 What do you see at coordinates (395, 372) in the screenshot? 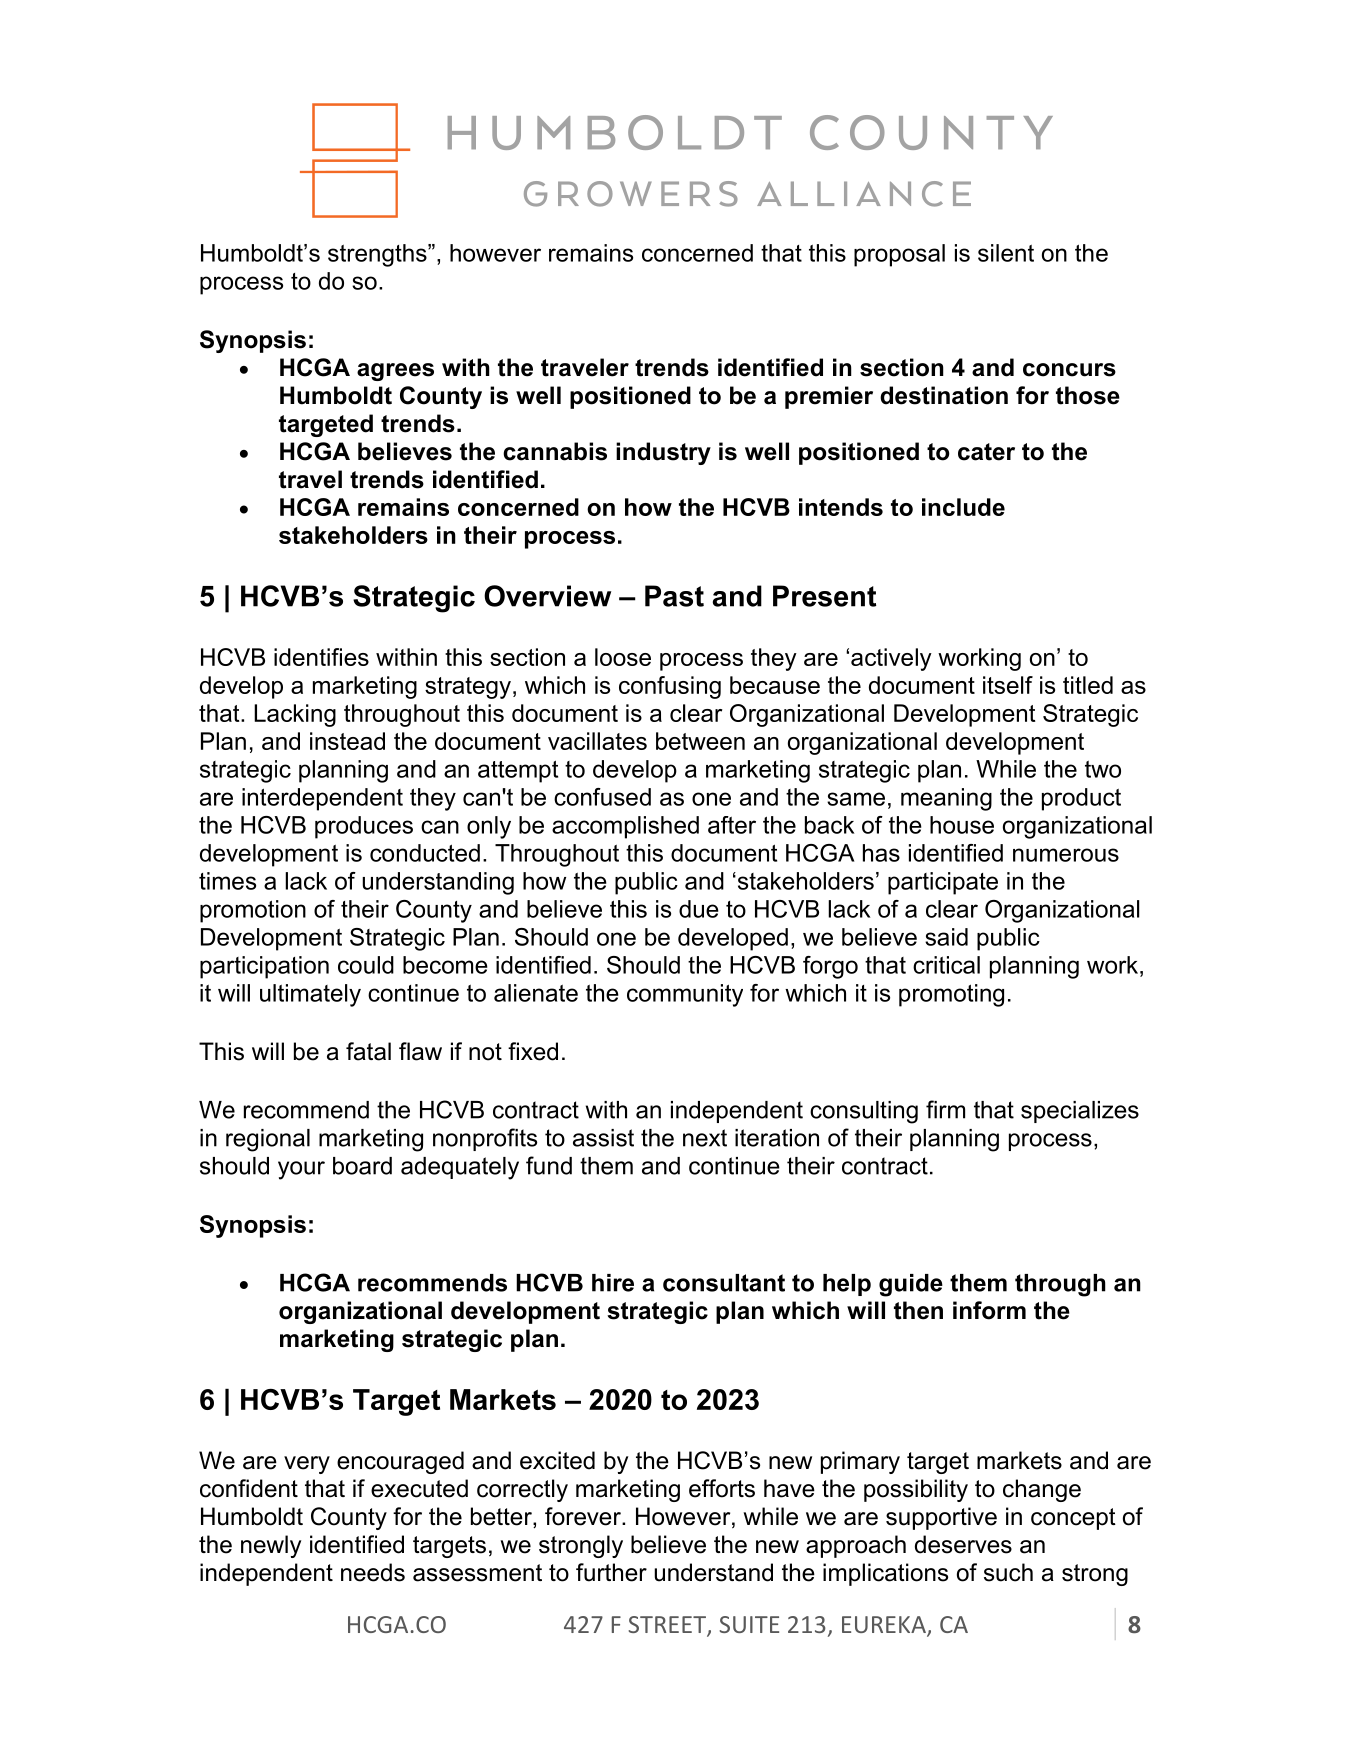
I see `agrees` at bounding box center [395, 372].
